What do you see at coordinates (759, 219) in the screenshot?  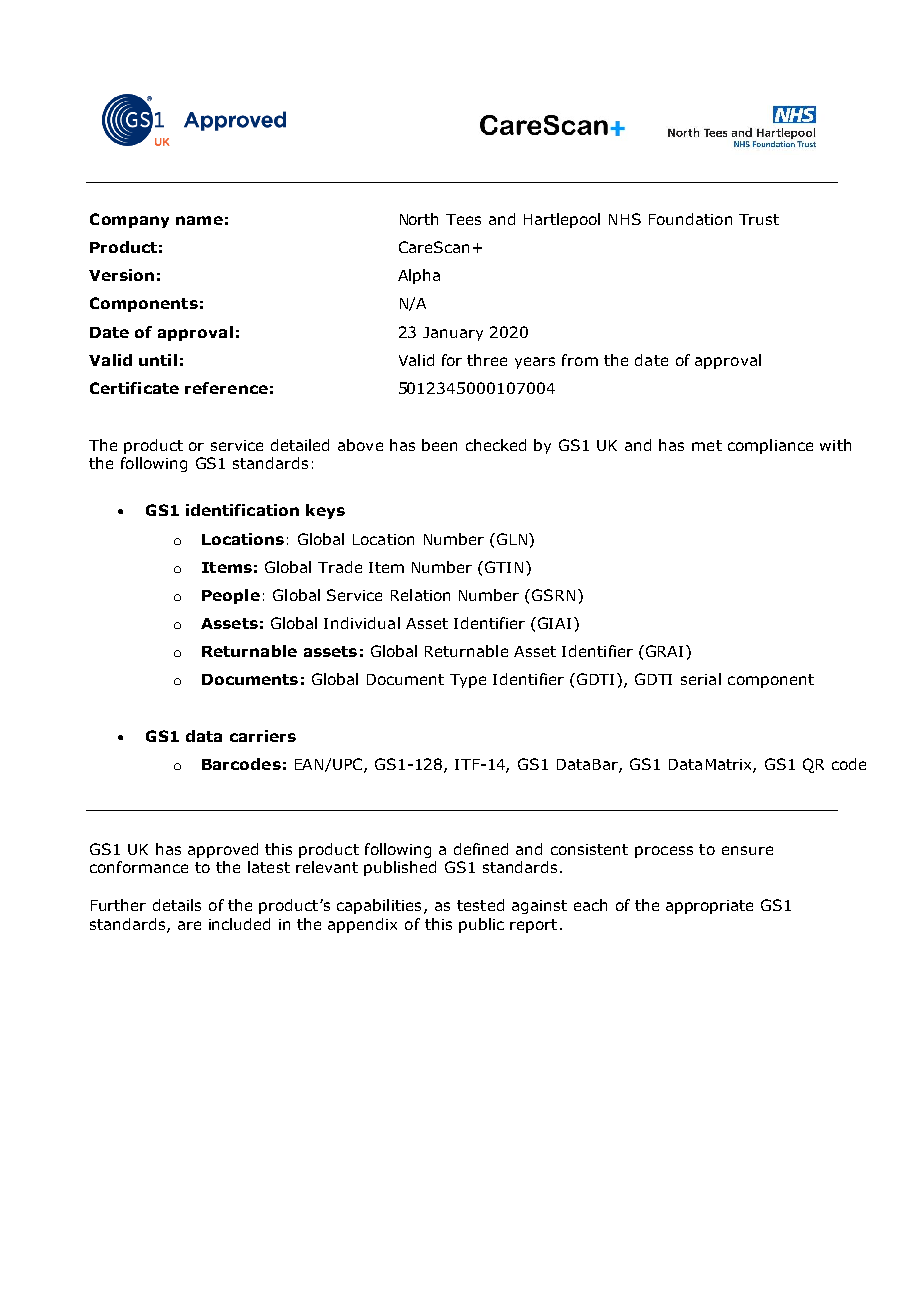 I see `Trust` at bounding box center [759, 219].
